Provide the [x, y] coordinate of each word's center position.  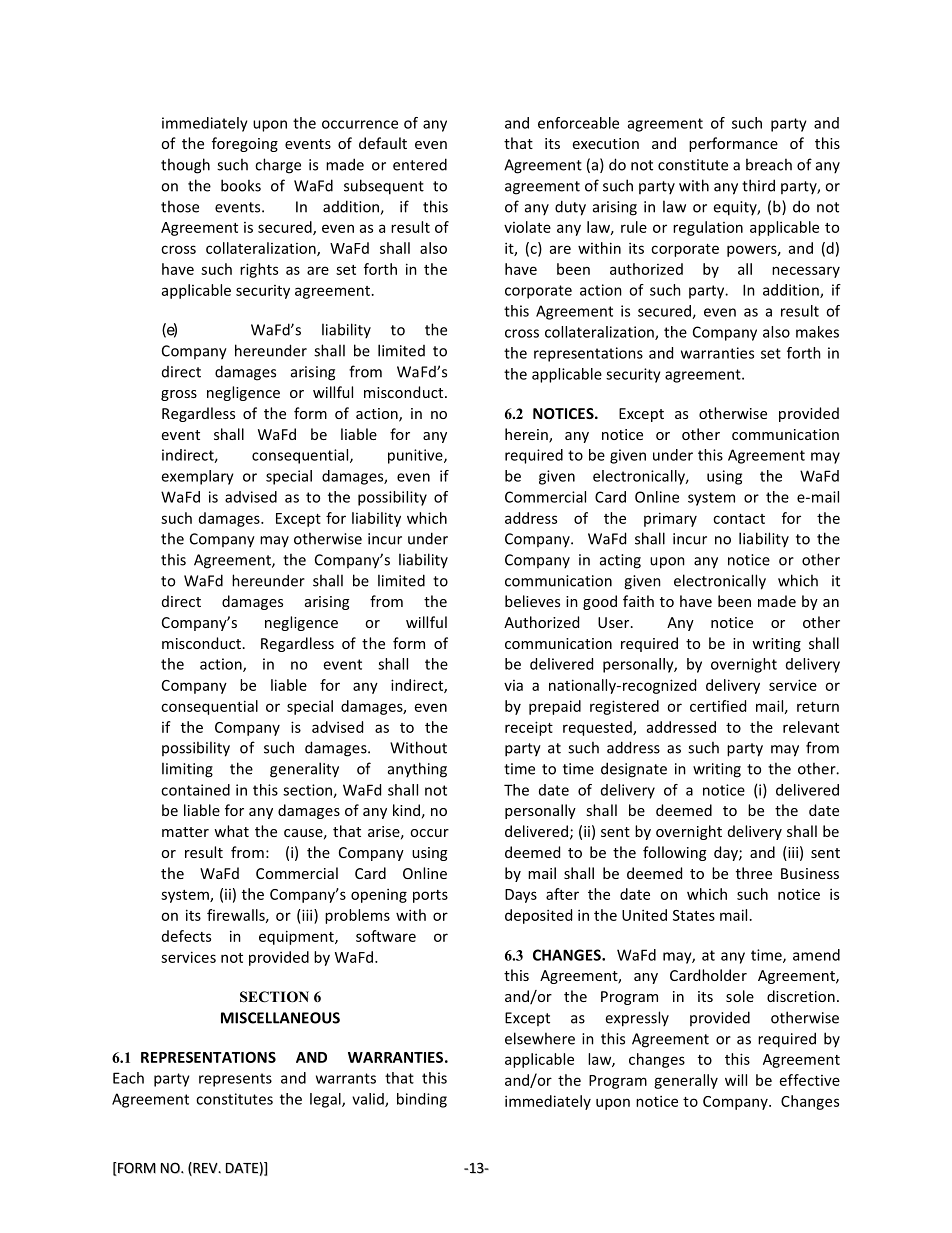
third [758, 185]
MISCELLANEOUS [280, 1018]
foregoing [245, 144]
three [754, 873]
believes [532, 601]
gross [179, 395]
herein [527, 435]
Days [521, 896]
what [231, 831]
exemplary [197, 477]
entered [420, 164]
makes [817, 332]
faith [638, 601]
